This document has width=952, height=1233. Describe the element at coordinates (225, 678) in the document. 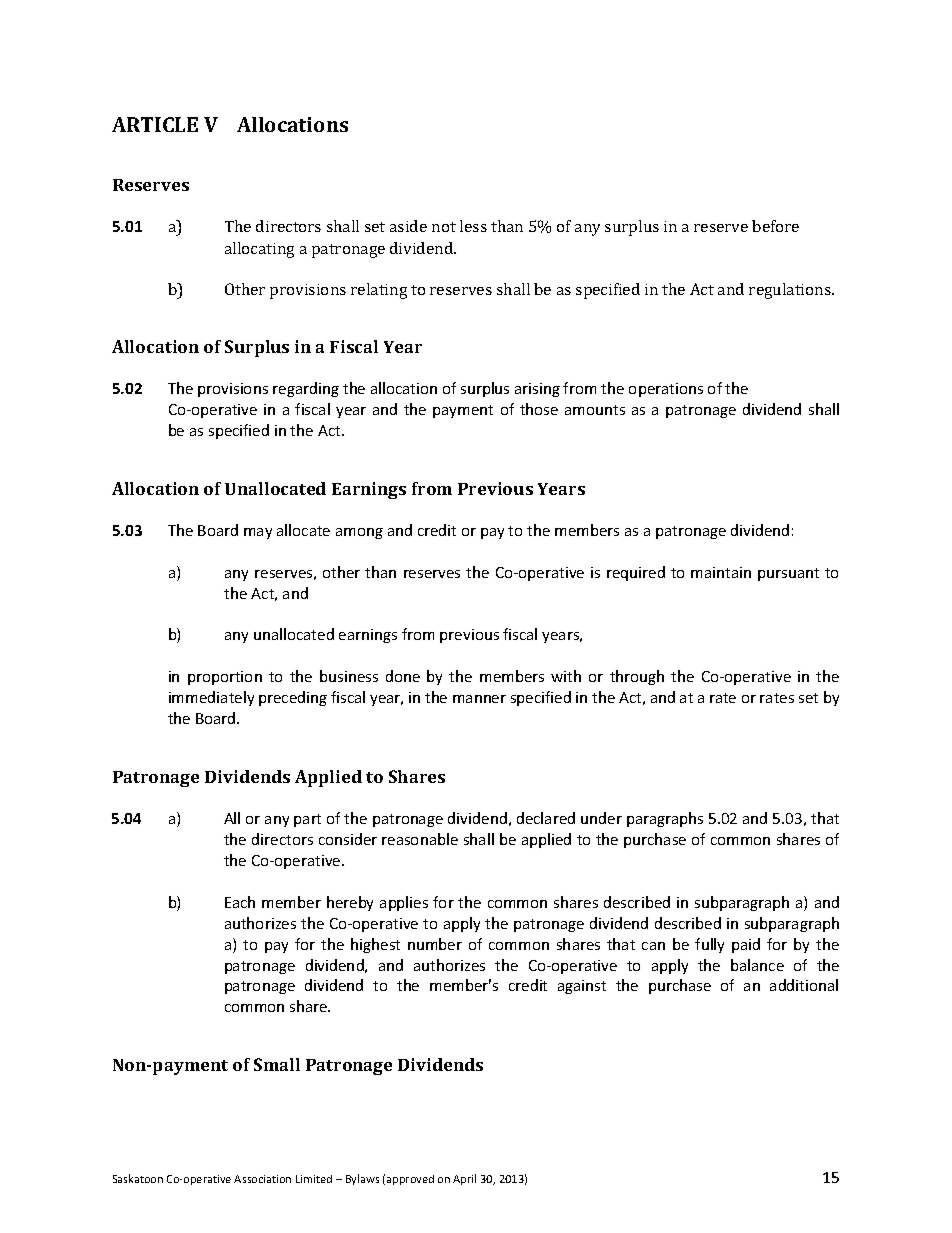

I see `proportion` at that location.
